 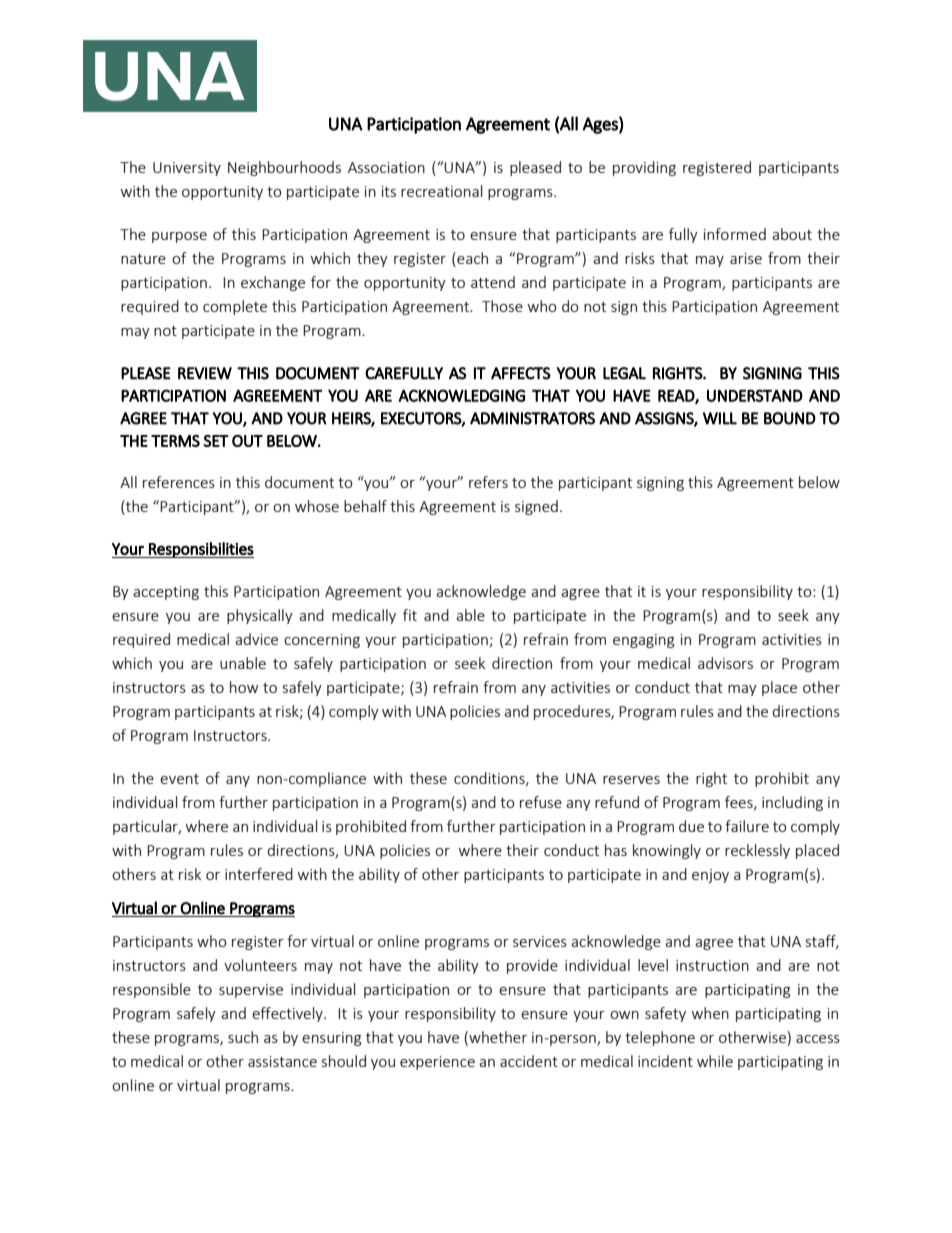 What do you see at coordinates (541, 802) in the page?
I see `refuse` at bounding box center [541, 802].
